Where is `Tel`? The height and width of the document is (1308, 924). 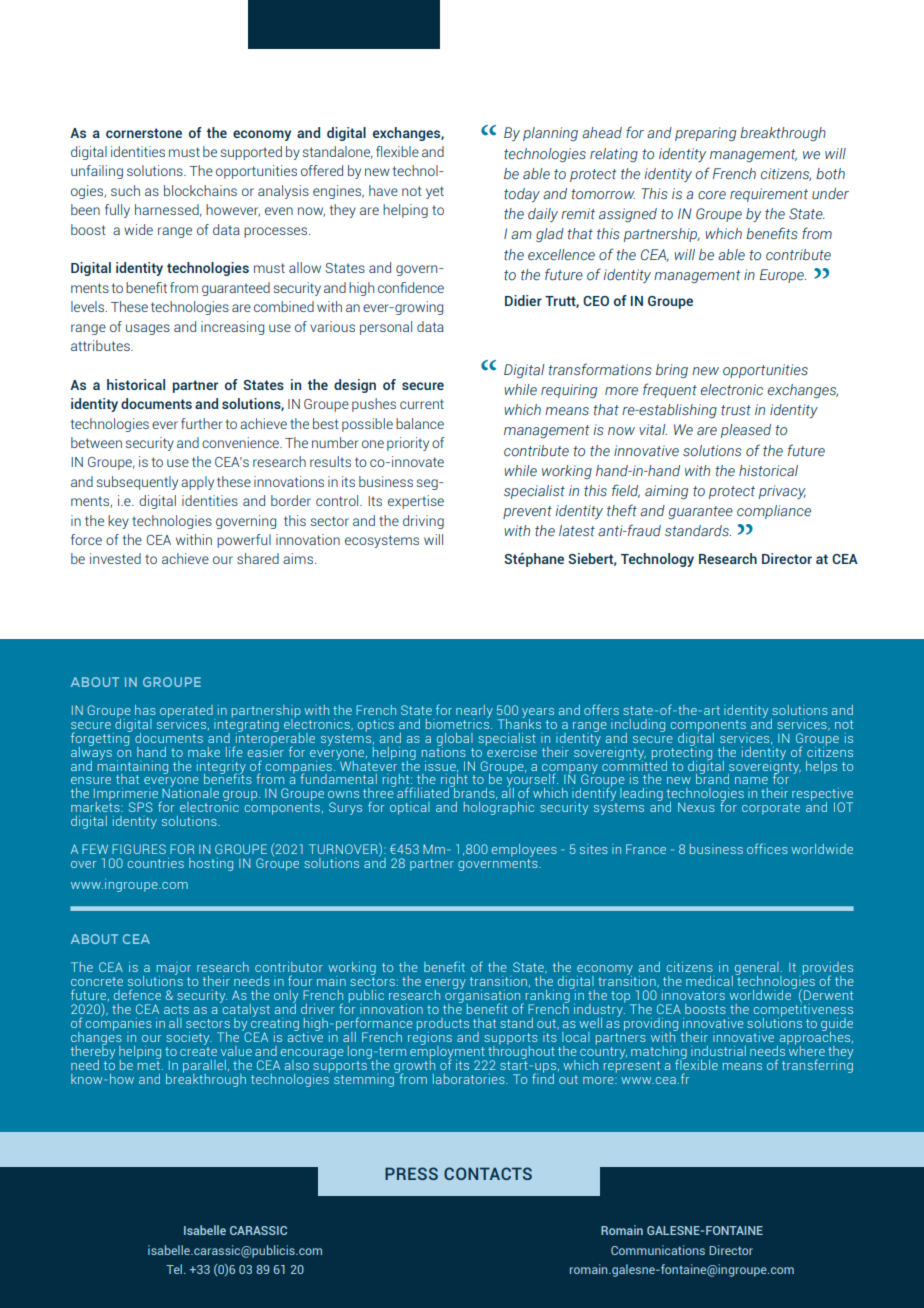
Tel is located at coordinates (175, 1269).
